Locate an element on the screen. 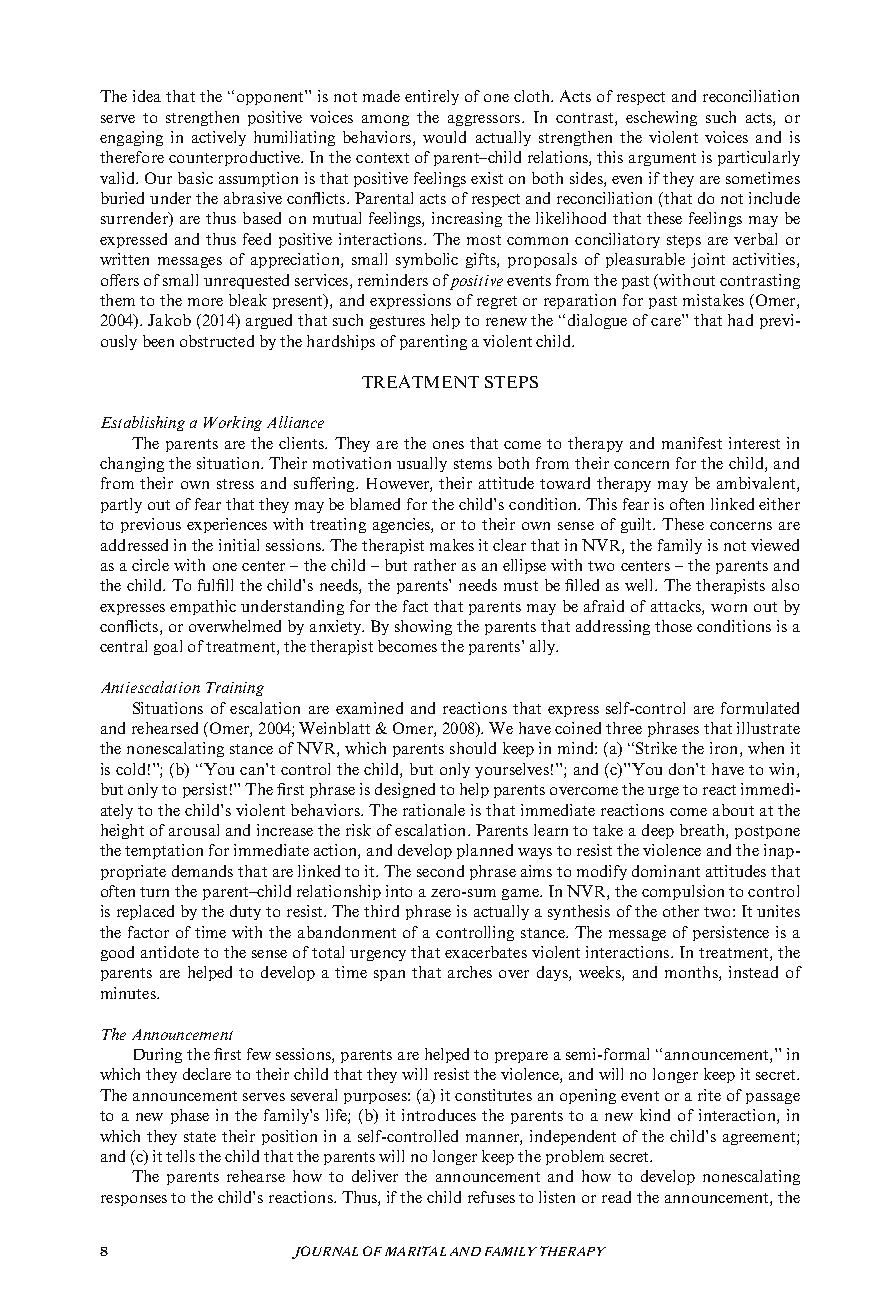 This screenshot has width=896, height=1316. stress is located at coordinates (235, 484).
